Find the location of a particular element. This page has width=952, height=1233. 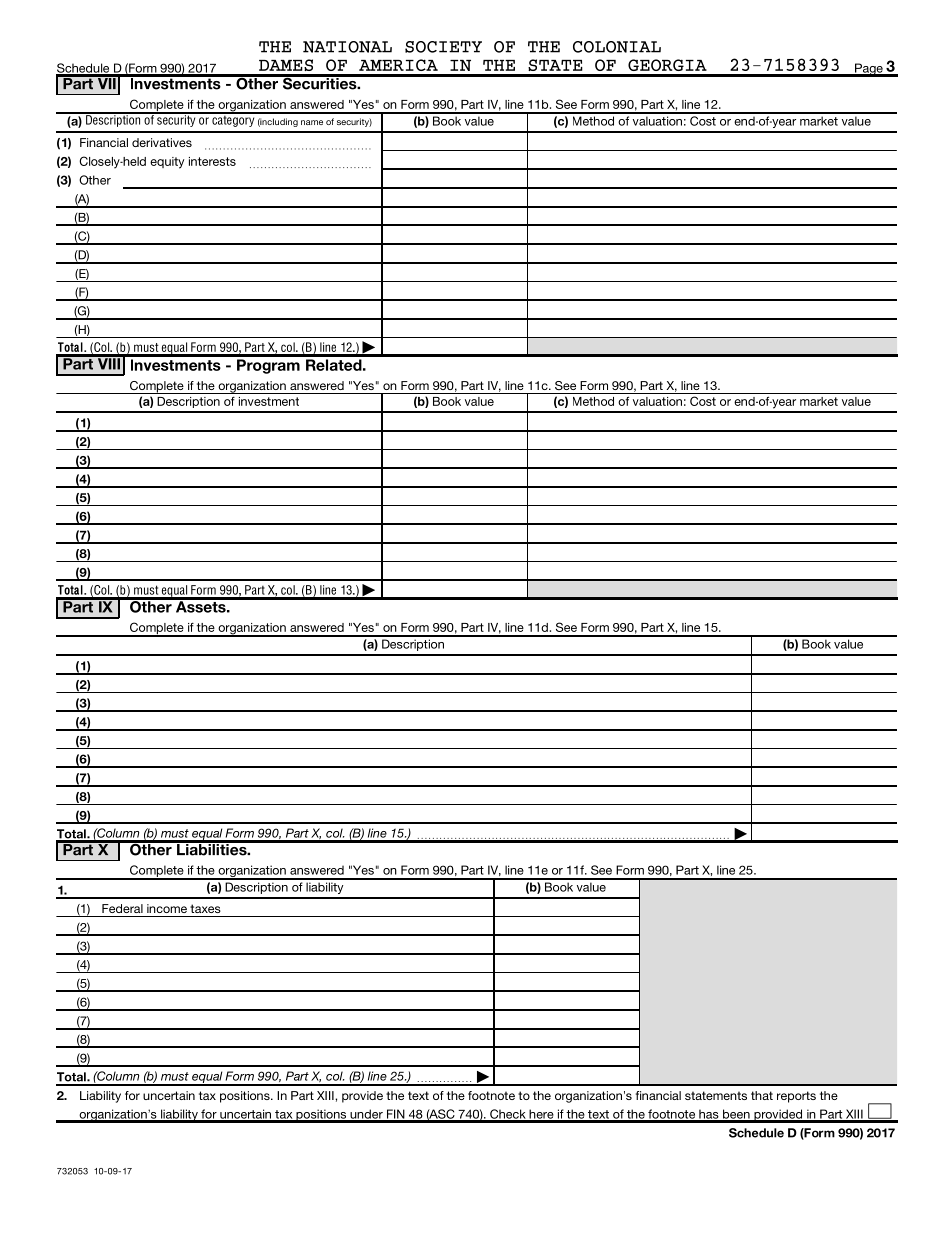

reports is located at coordinates (796, 1097).
